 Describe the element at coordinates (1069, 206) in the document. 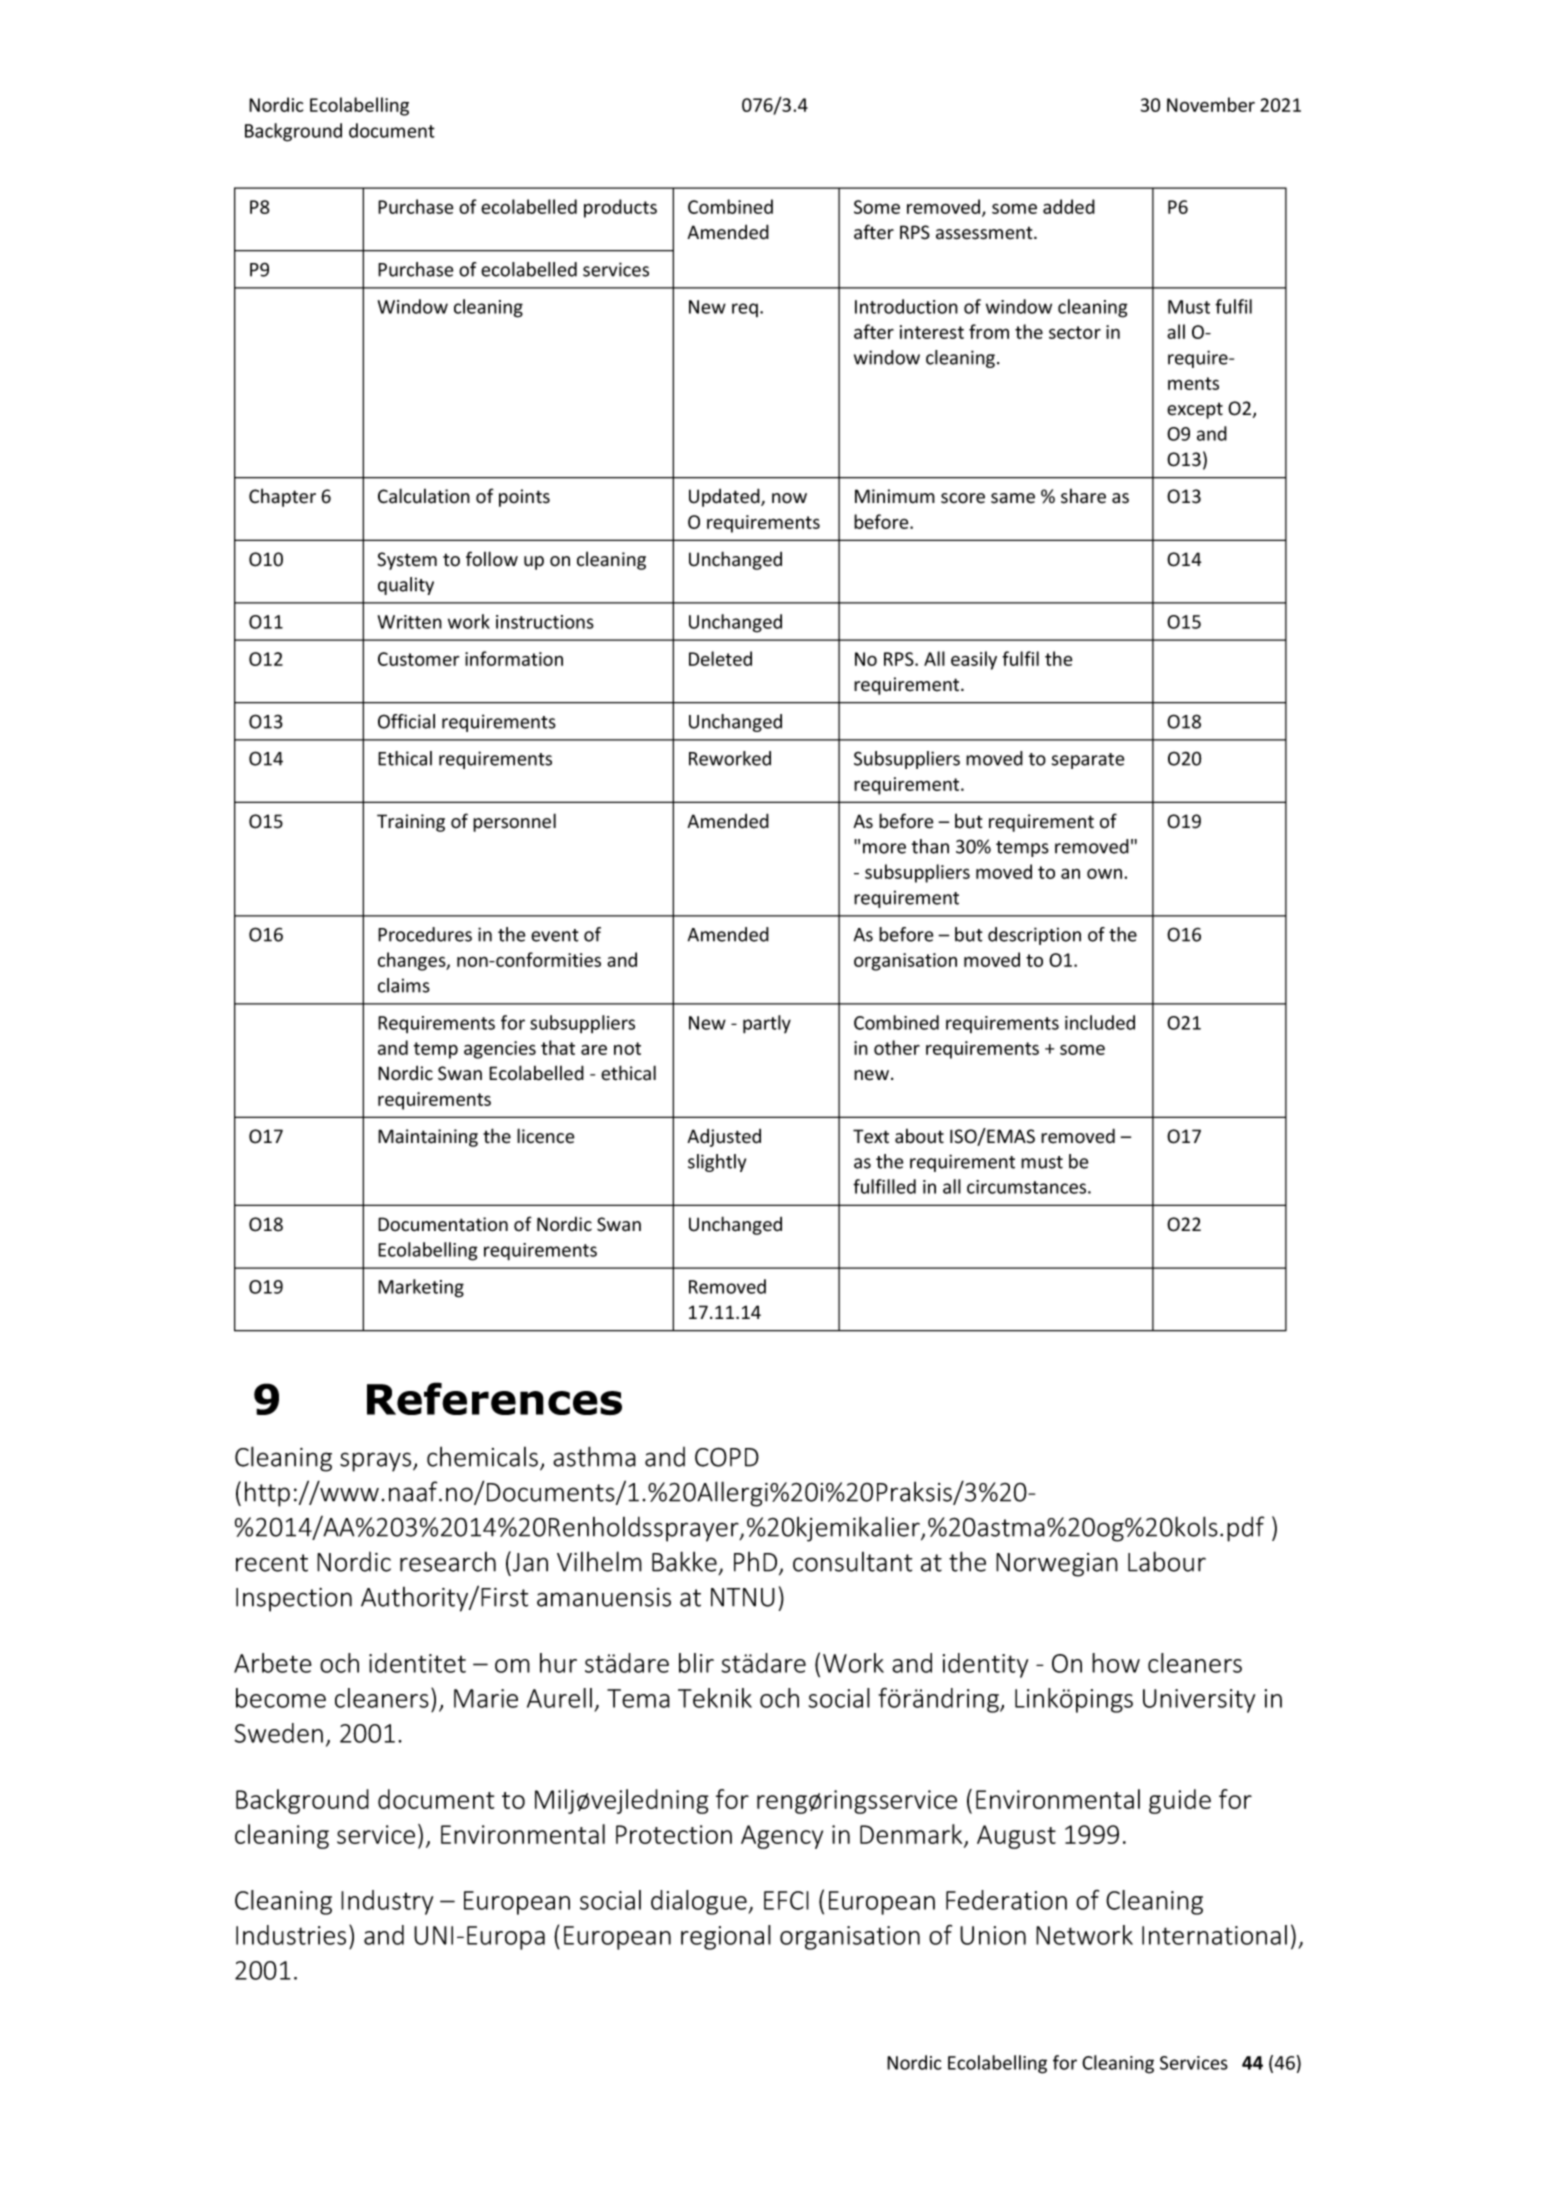

I see `added` at that location.
